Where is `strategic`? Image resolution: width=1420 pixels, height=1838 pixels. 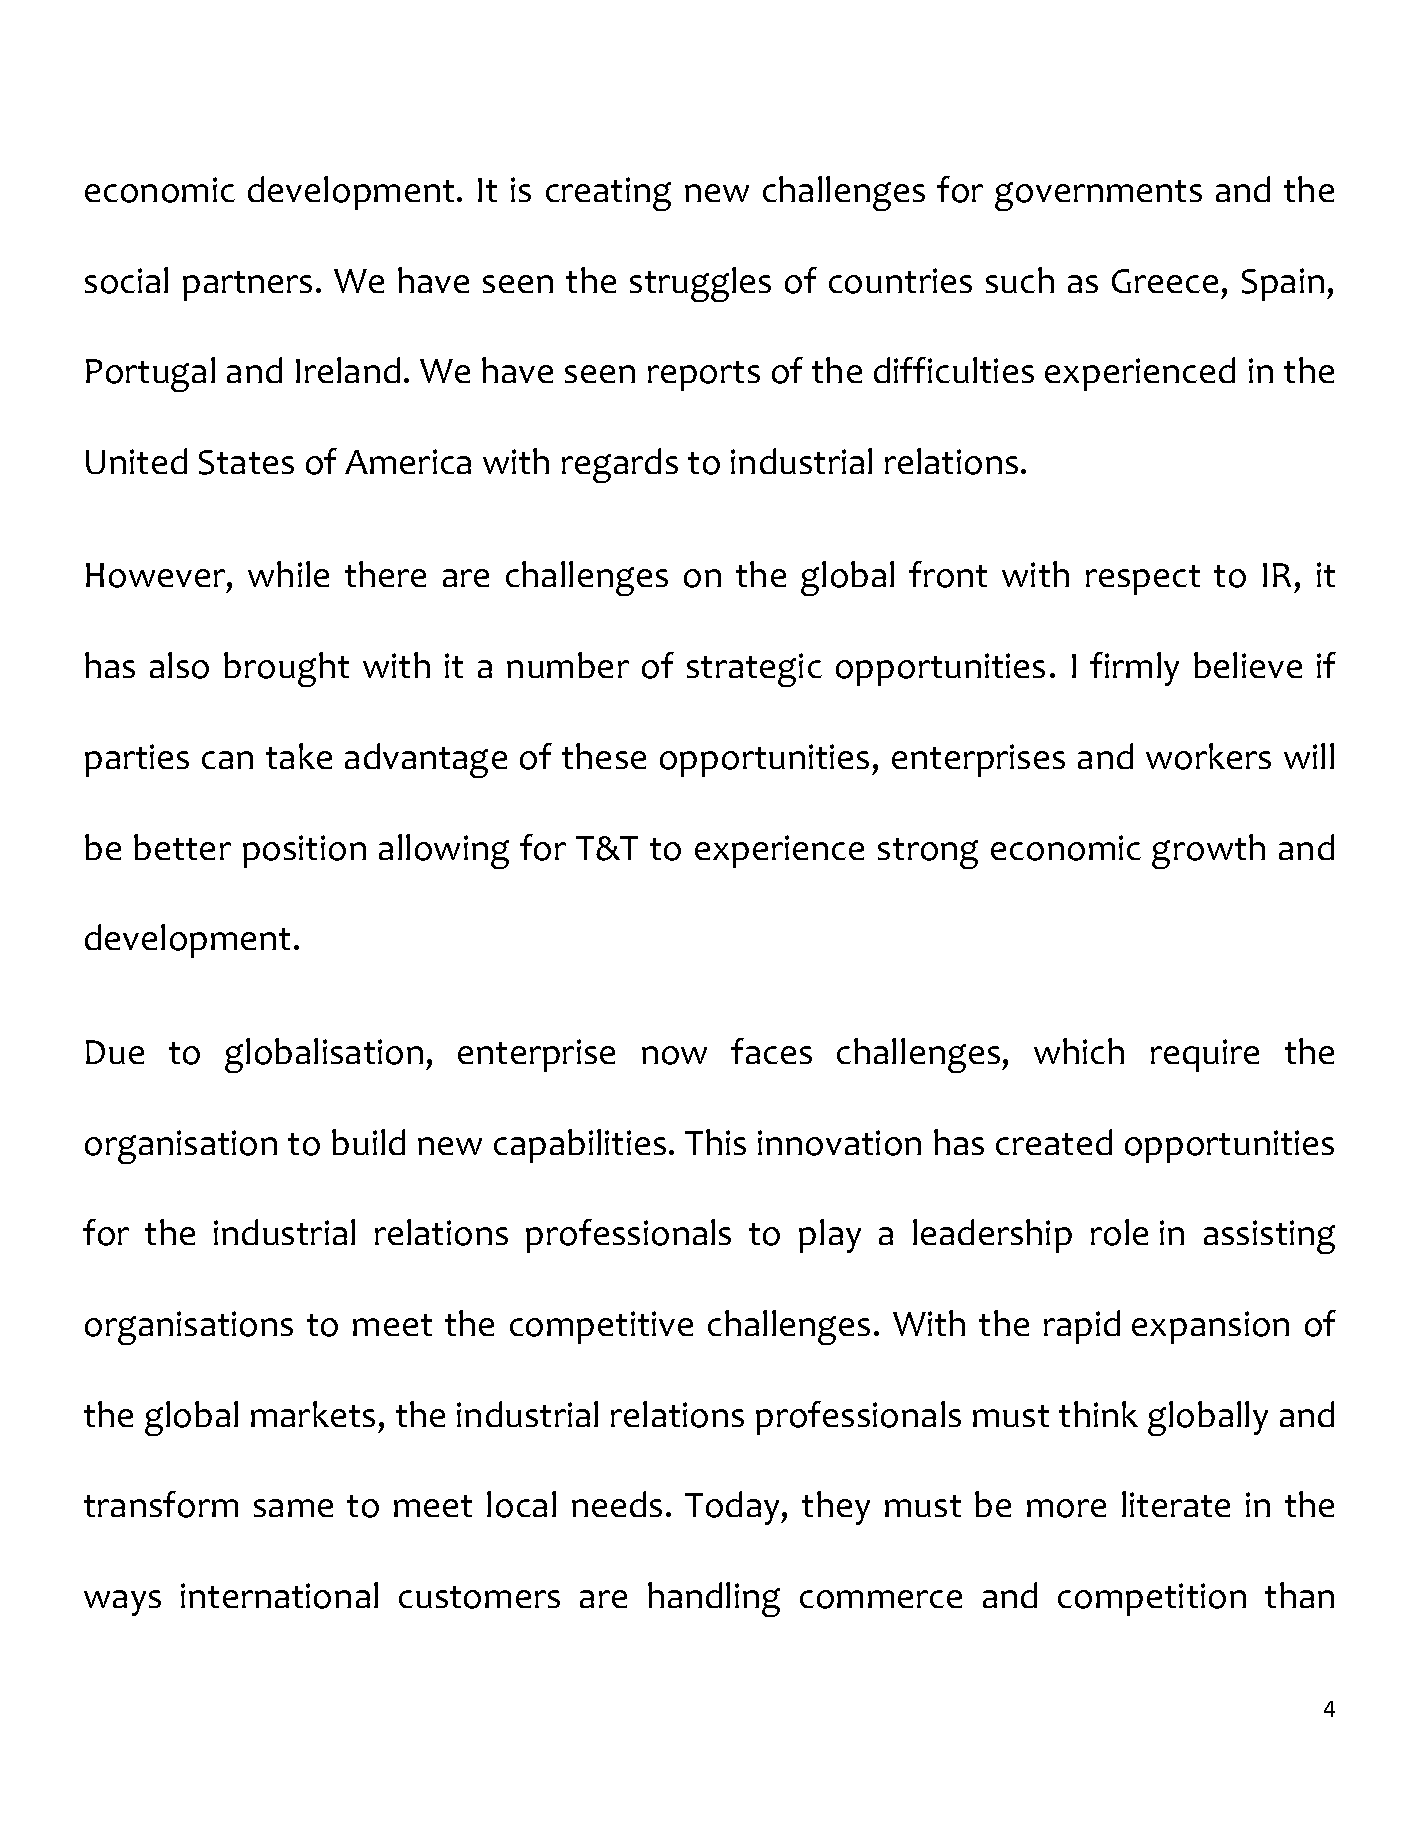 strategic is located at coordinates (754, 670).
